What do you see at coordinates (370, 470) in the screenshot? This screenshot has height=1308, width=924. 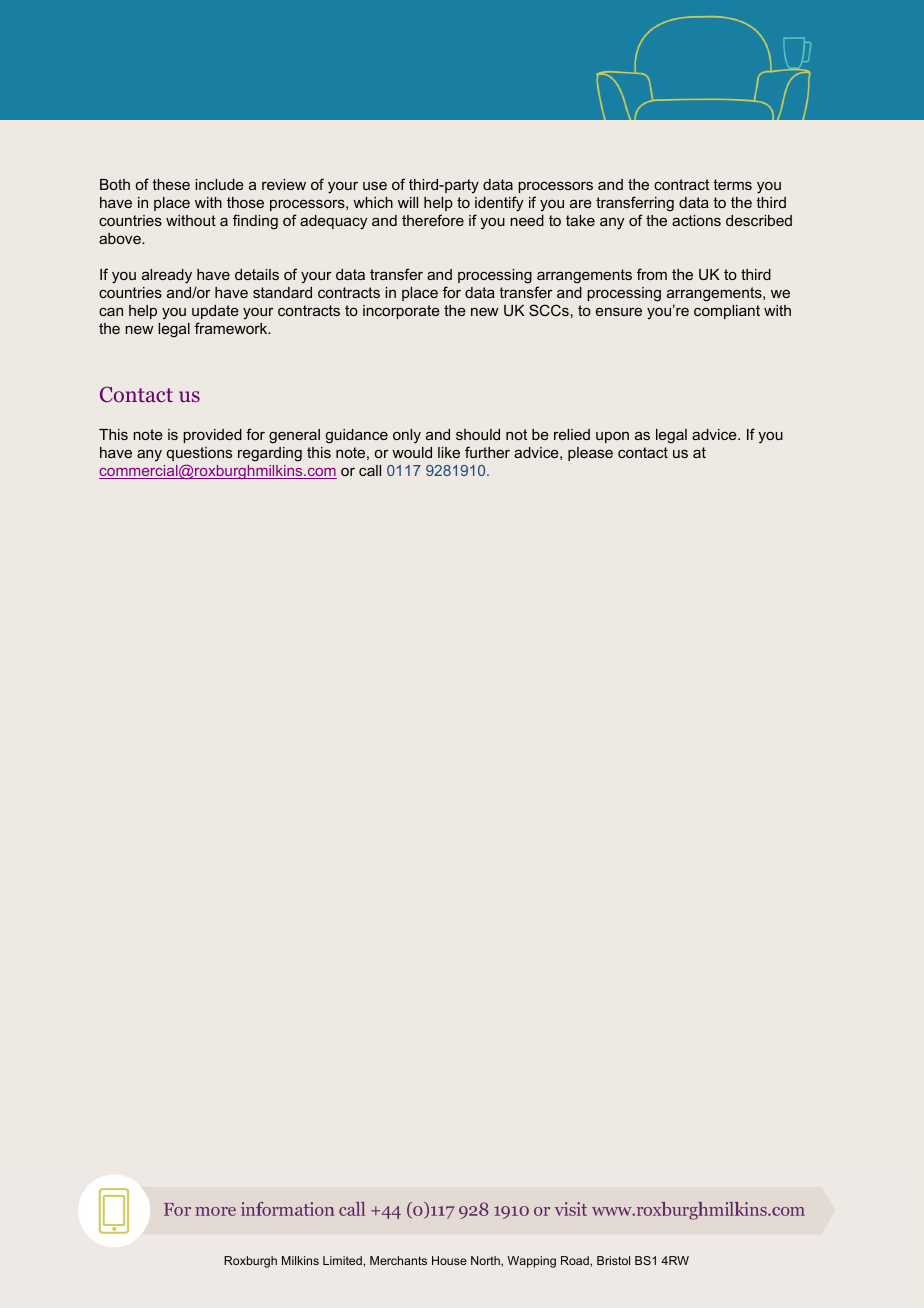 I see `call` at bounding box center [370, 470].
